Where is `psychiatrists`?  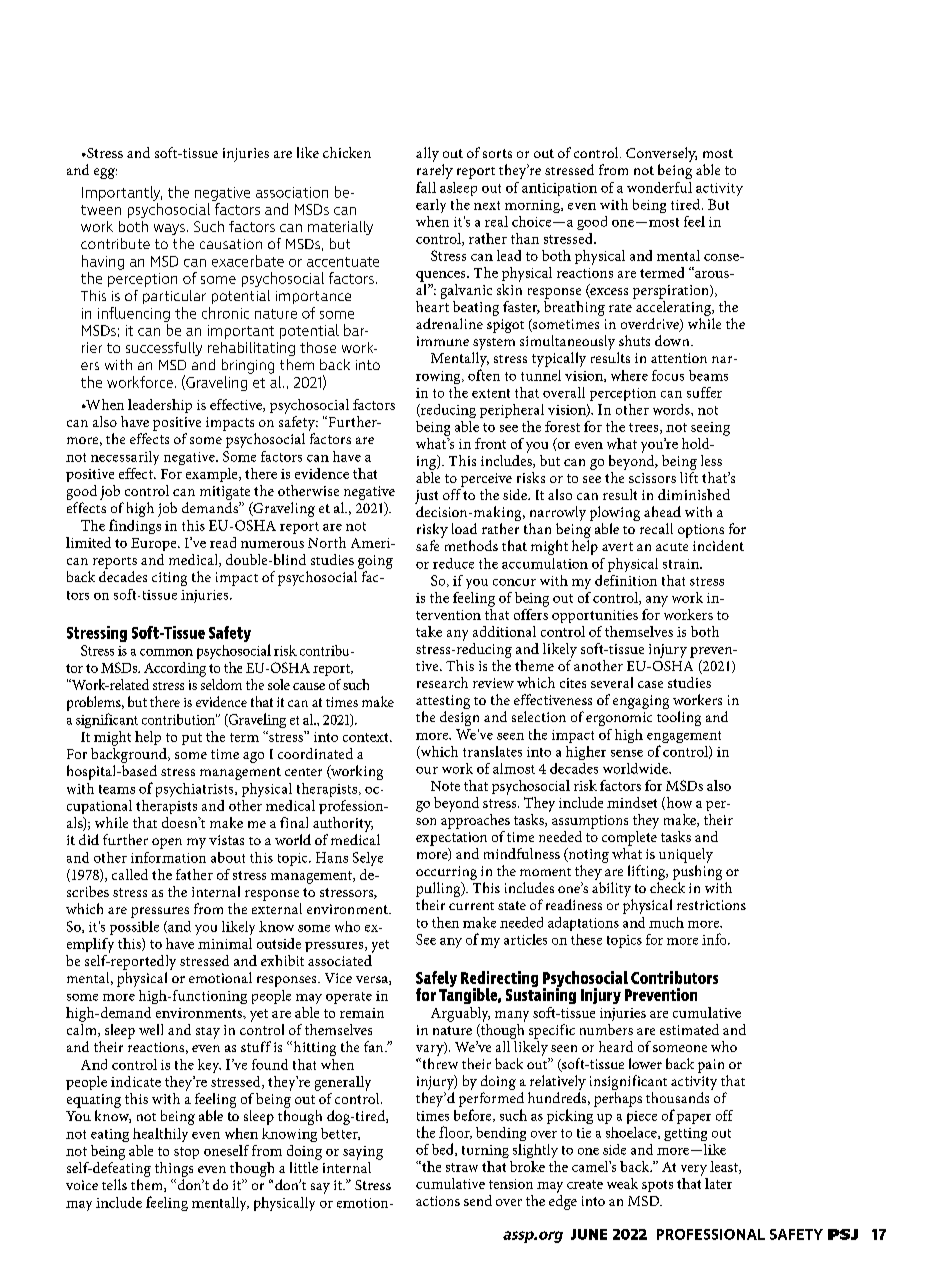
psychiatrists is located at coordinates (196, 790).
